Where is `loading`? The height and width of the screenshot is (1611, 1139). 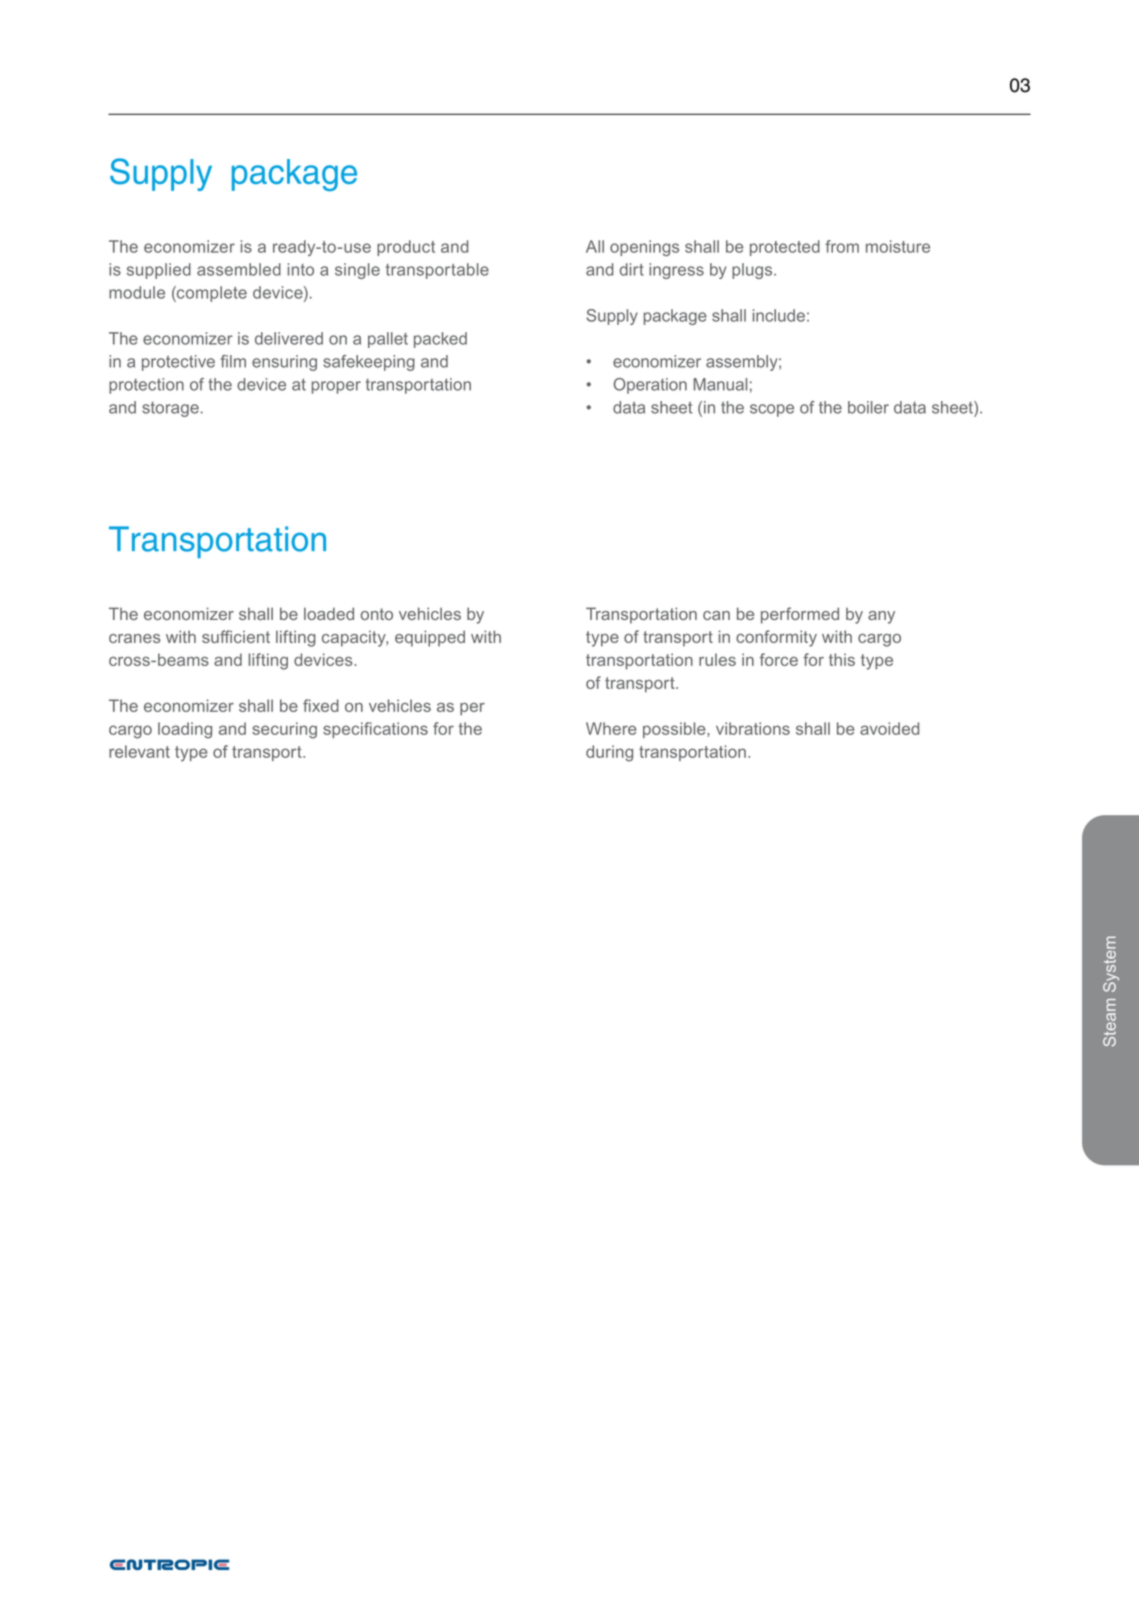
loading is located at coordinates (185, 730).
